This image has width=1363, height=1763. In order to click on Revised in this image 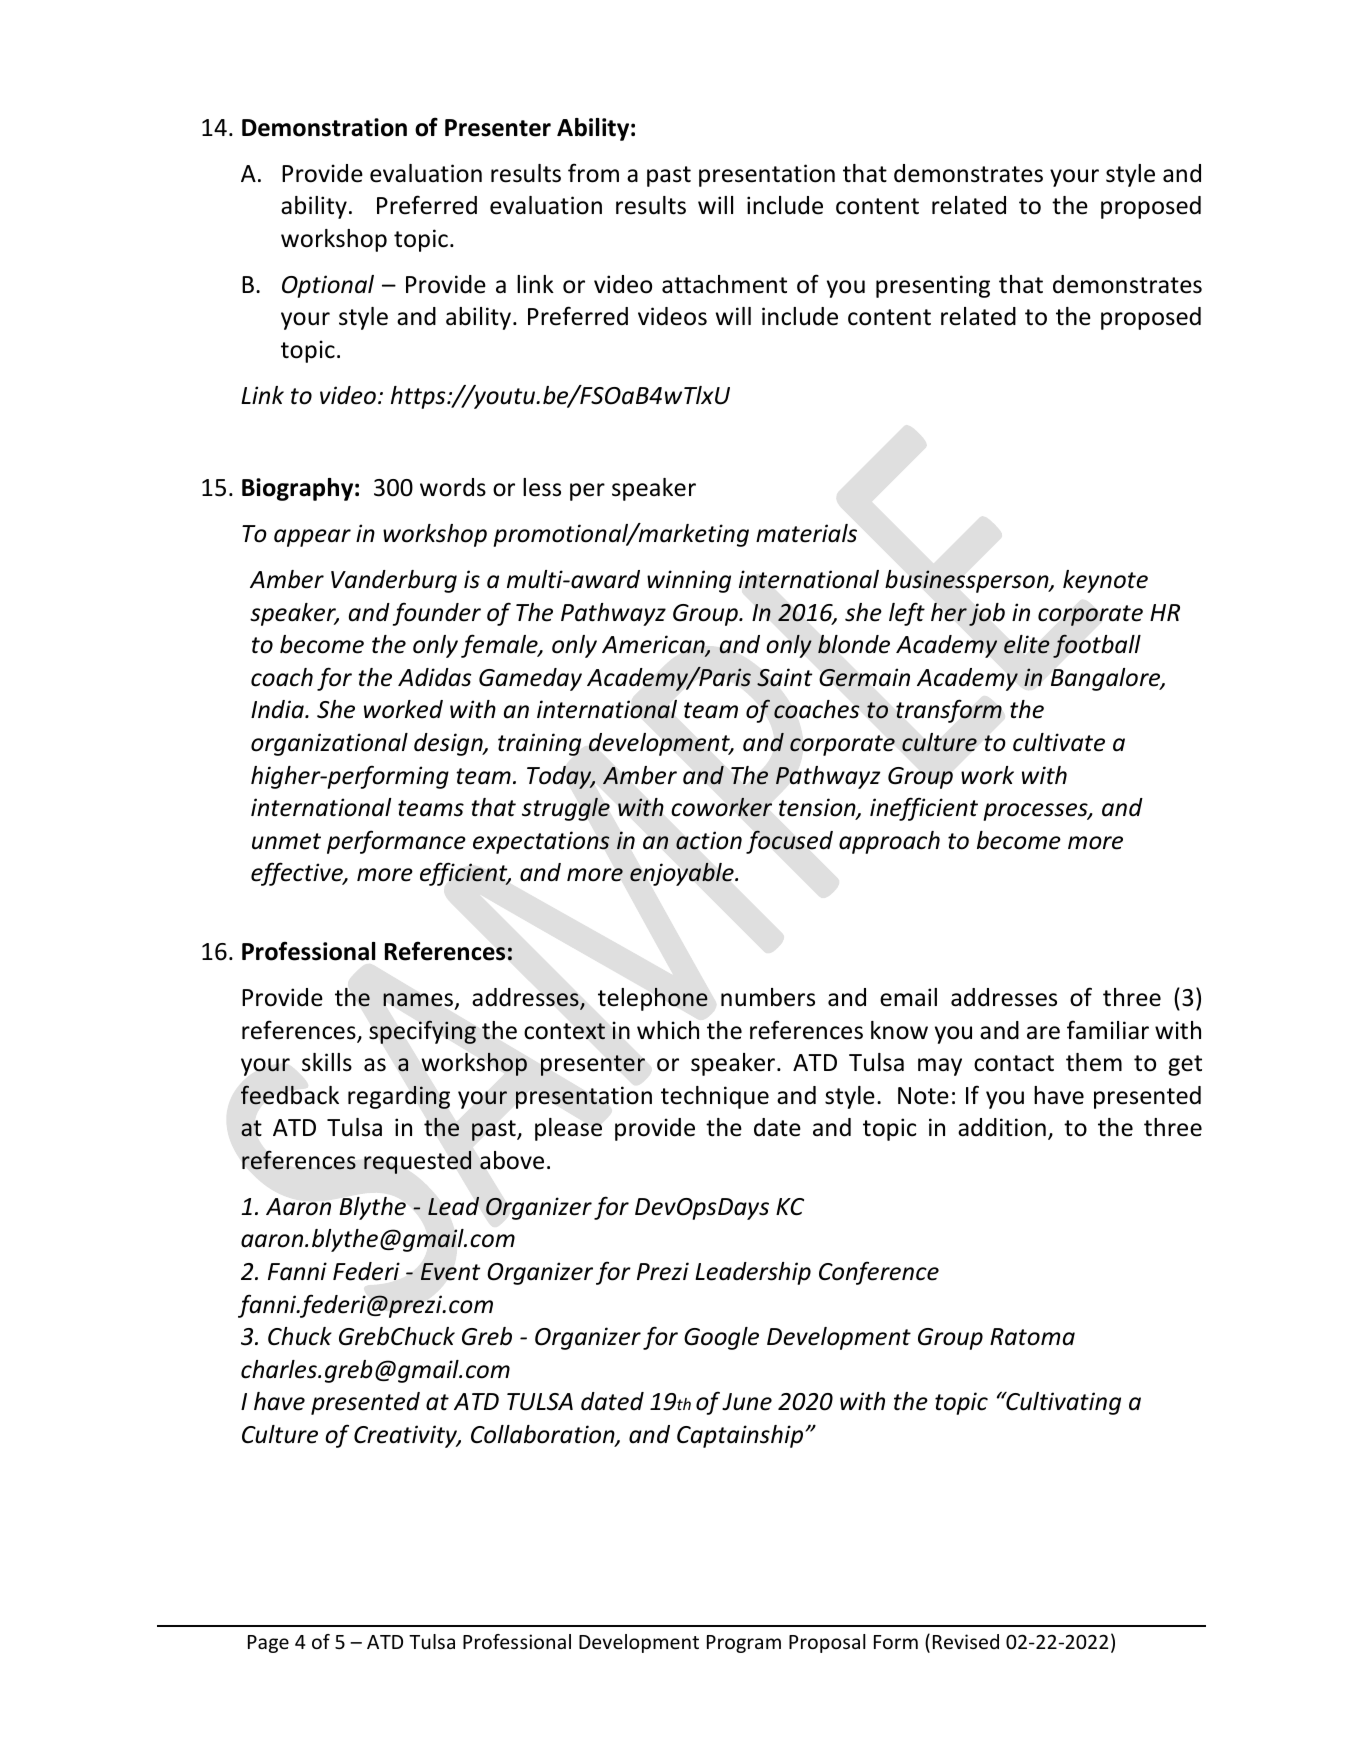, I will do `click(966, 1641)`.
